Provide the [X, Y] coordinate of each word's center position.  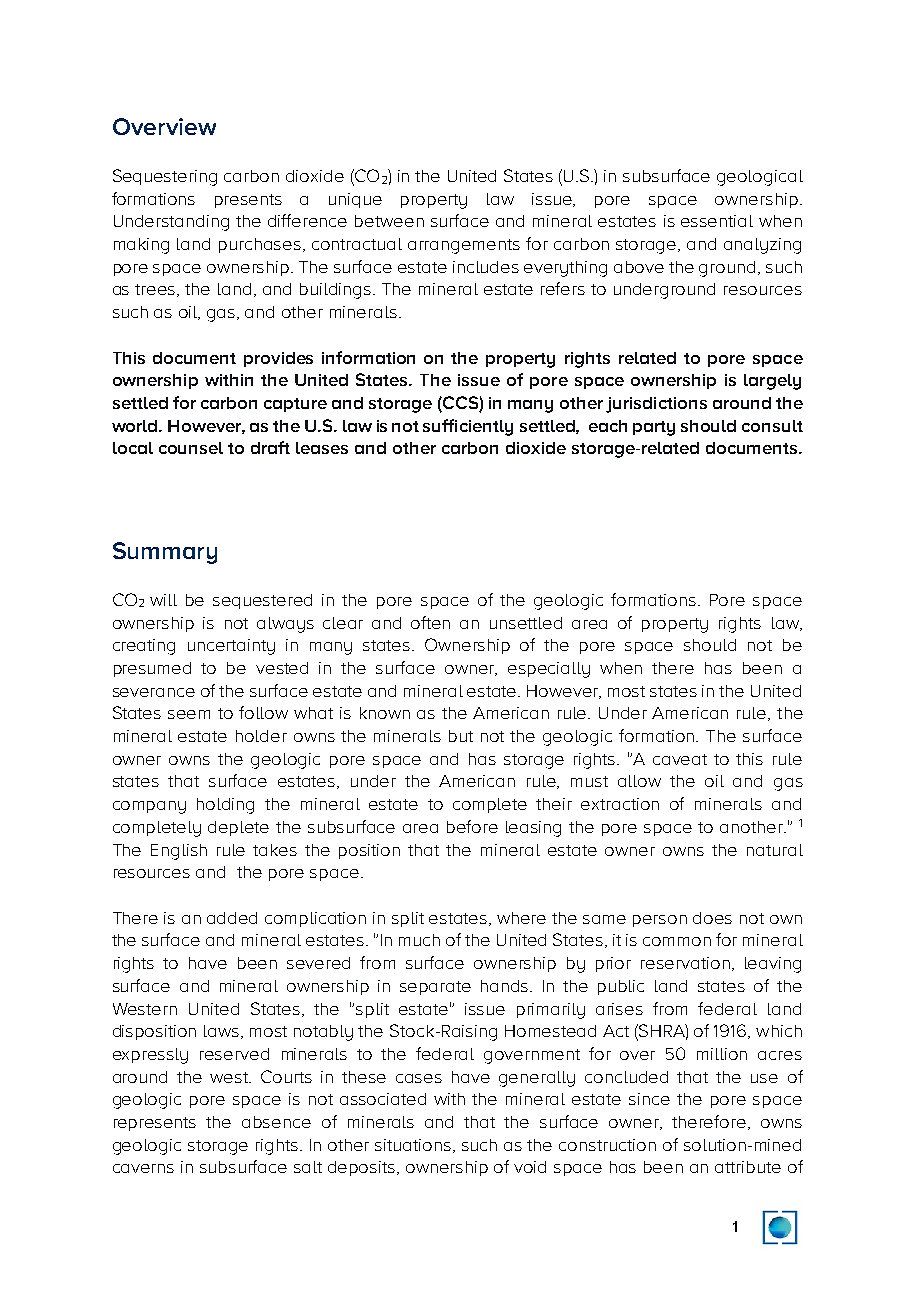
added [232, 918]
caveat [680, 759]
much [419, 940]
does [712, 918]
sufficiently [468, 427]
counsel [191, 448]
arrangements [464, 246]
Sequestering [165, 177]
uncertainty [231, 647]
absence [276, 1122]
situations [413, 1145]
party [654, 428]
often [430, 622]
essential [717, 221]
